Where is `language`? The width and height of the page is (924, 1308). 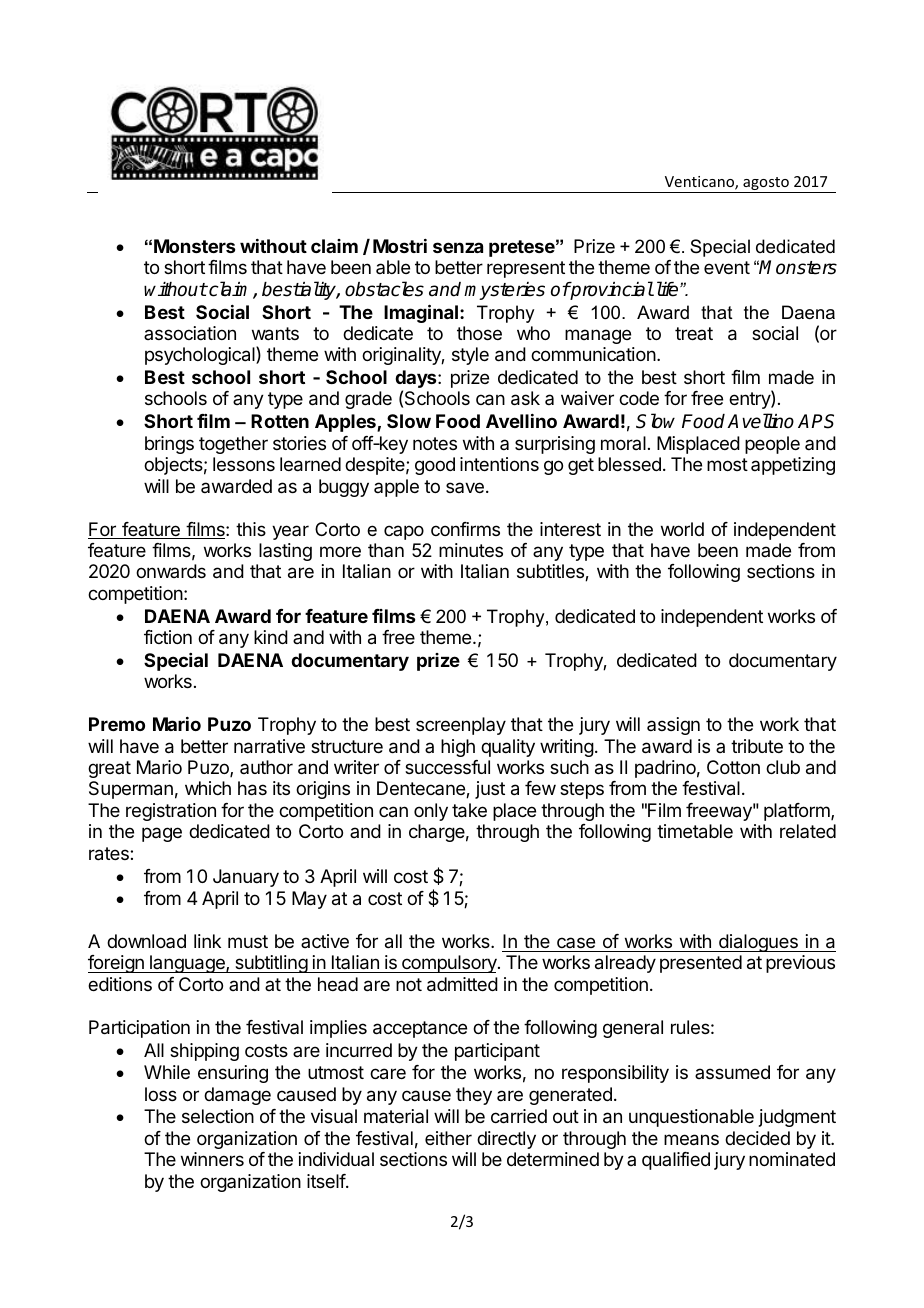 language is located at coordinates (187, 964).
